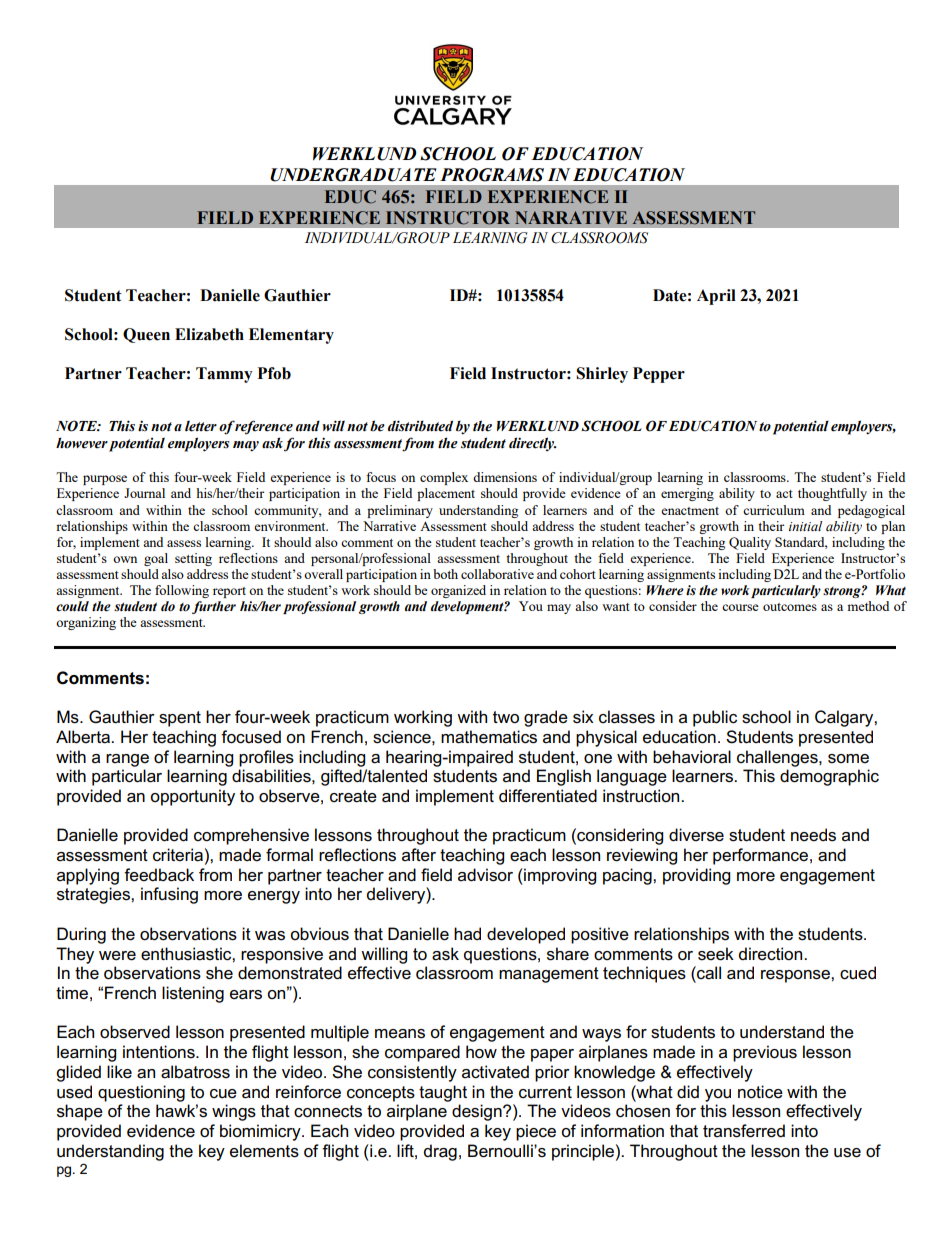 This image has width=952, height=1233. I want to click on PROGRAMS, so click(492, 175).
